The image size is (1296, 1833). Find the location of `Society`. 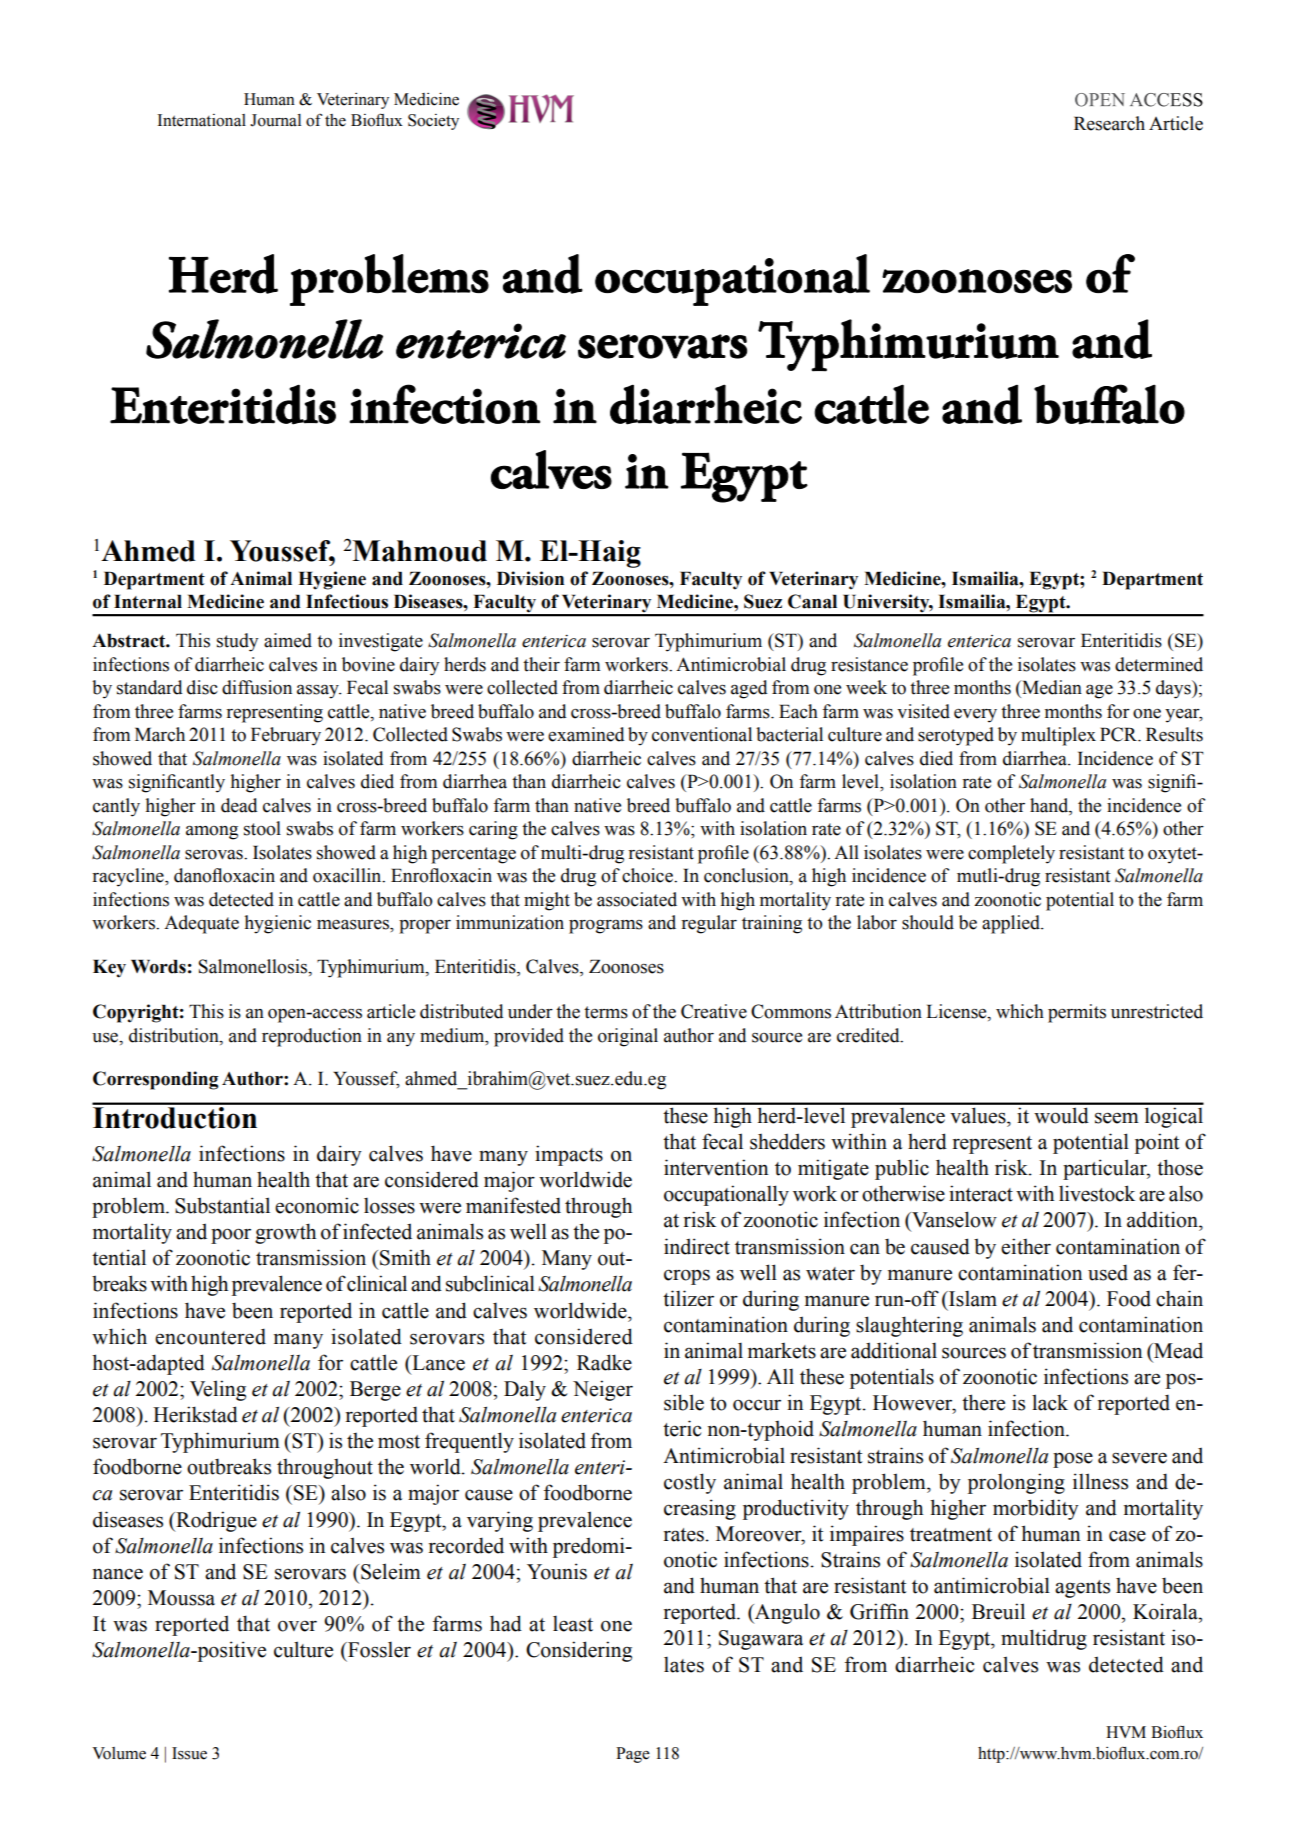

Society is located at coordinates (433, 122).
